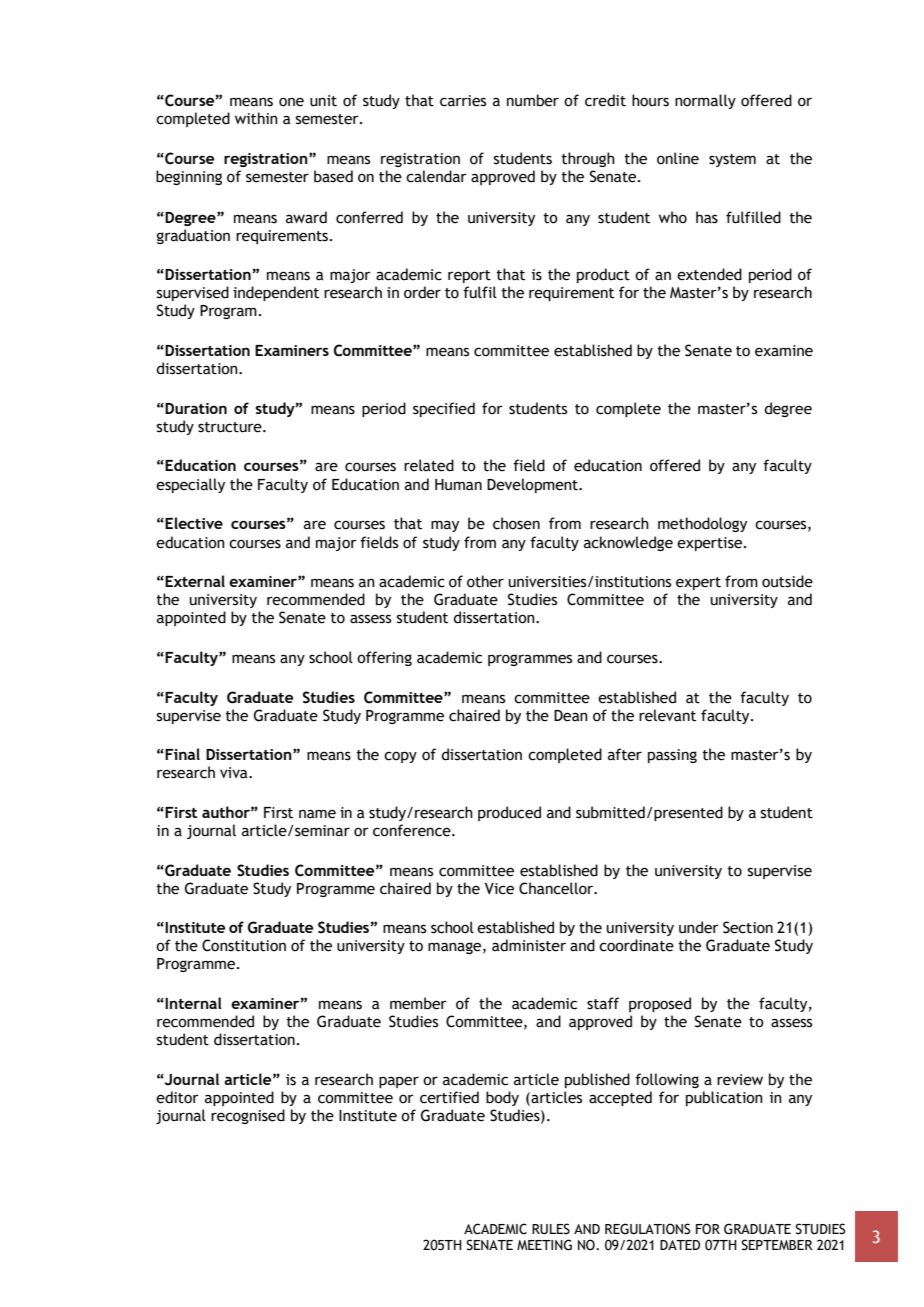 This image has width=924, height=1307. Describe the element at coordinates (499, 889) in the image. I see `Vice` at that location.
